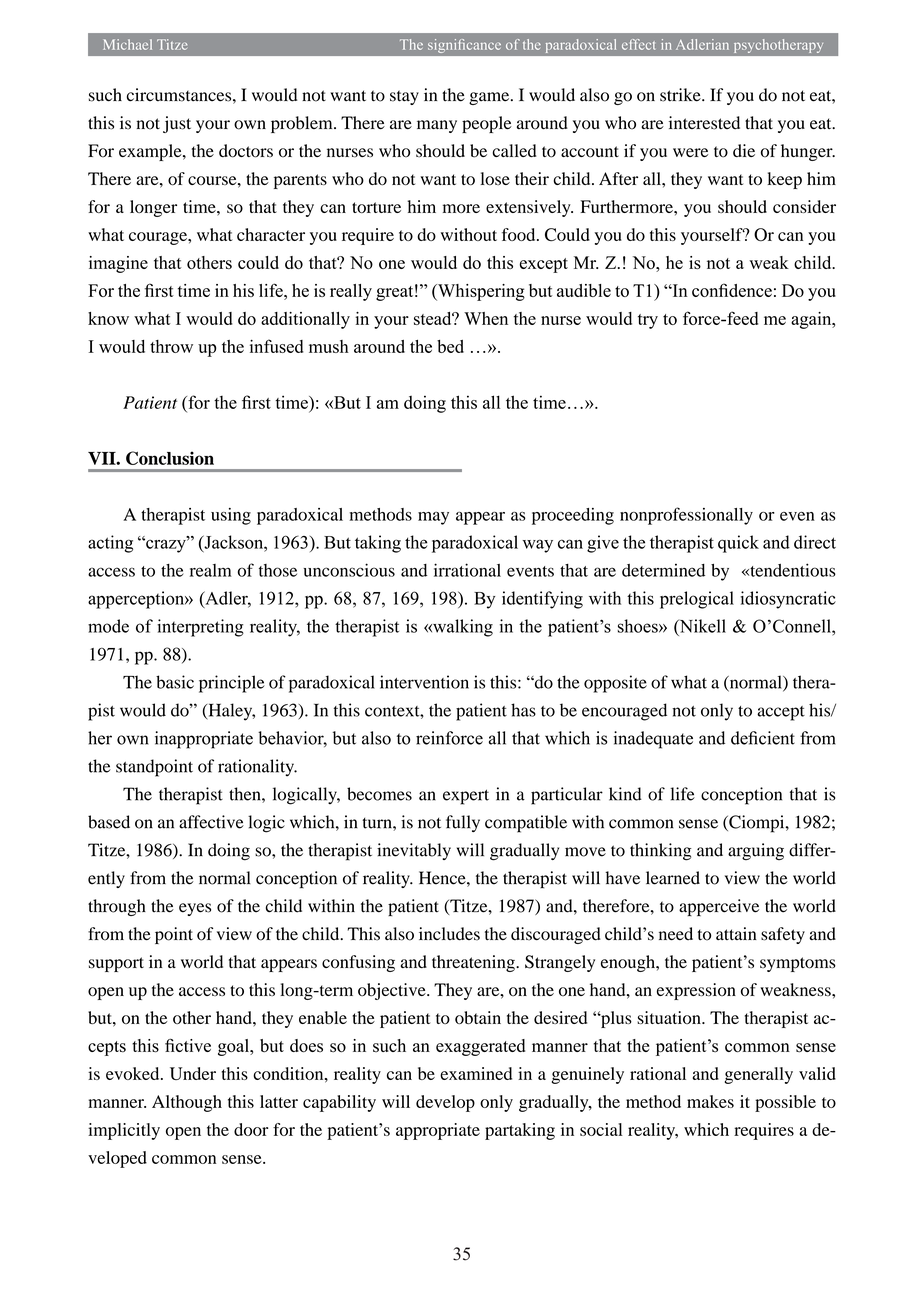 The image size is (924, 1308). What do you see at coordinates (648, 321) in the screenshot?
I see `try` at bounding box center [648, 321].
